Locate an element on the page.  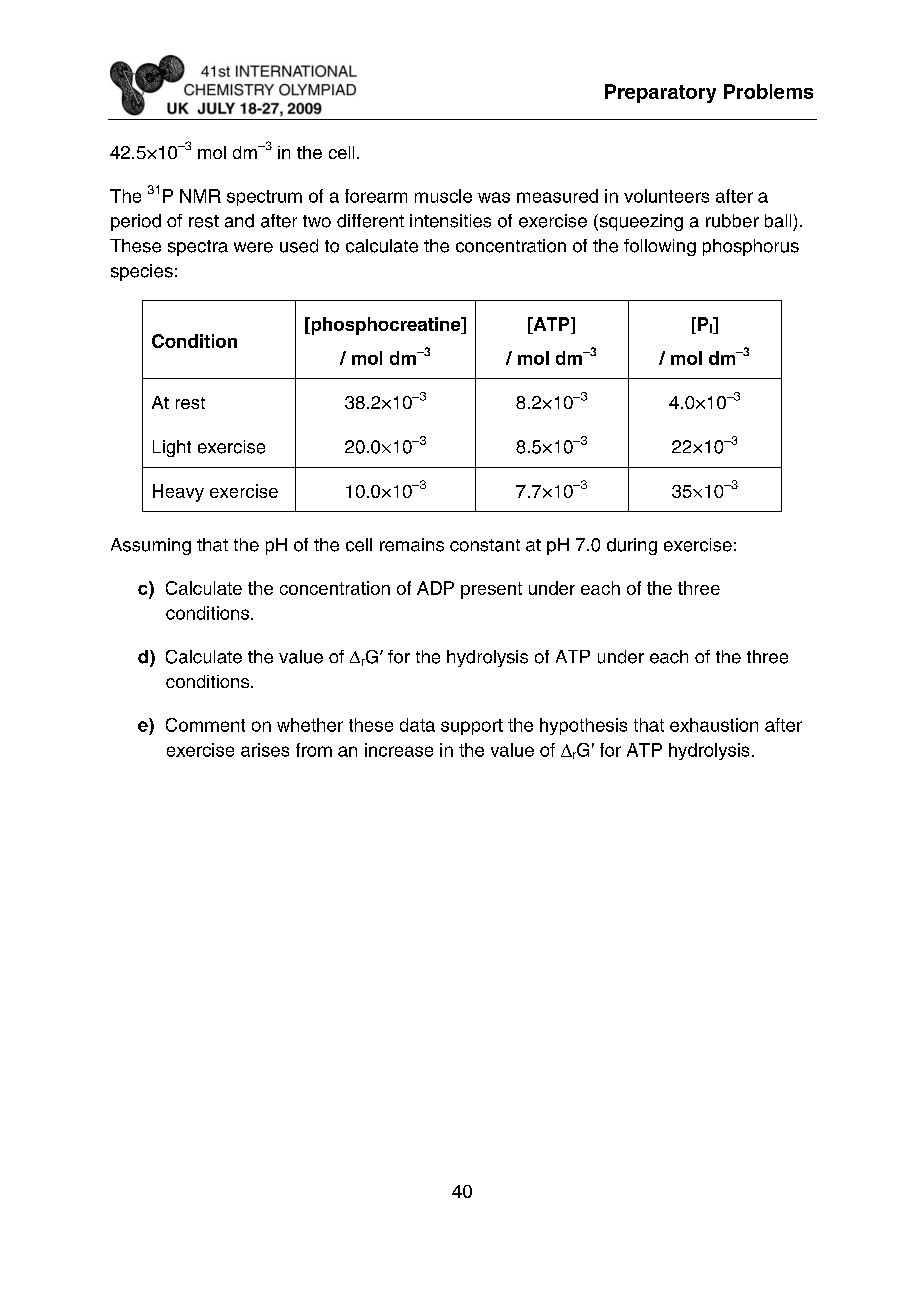
Light is located at coordinates (172, 448).
